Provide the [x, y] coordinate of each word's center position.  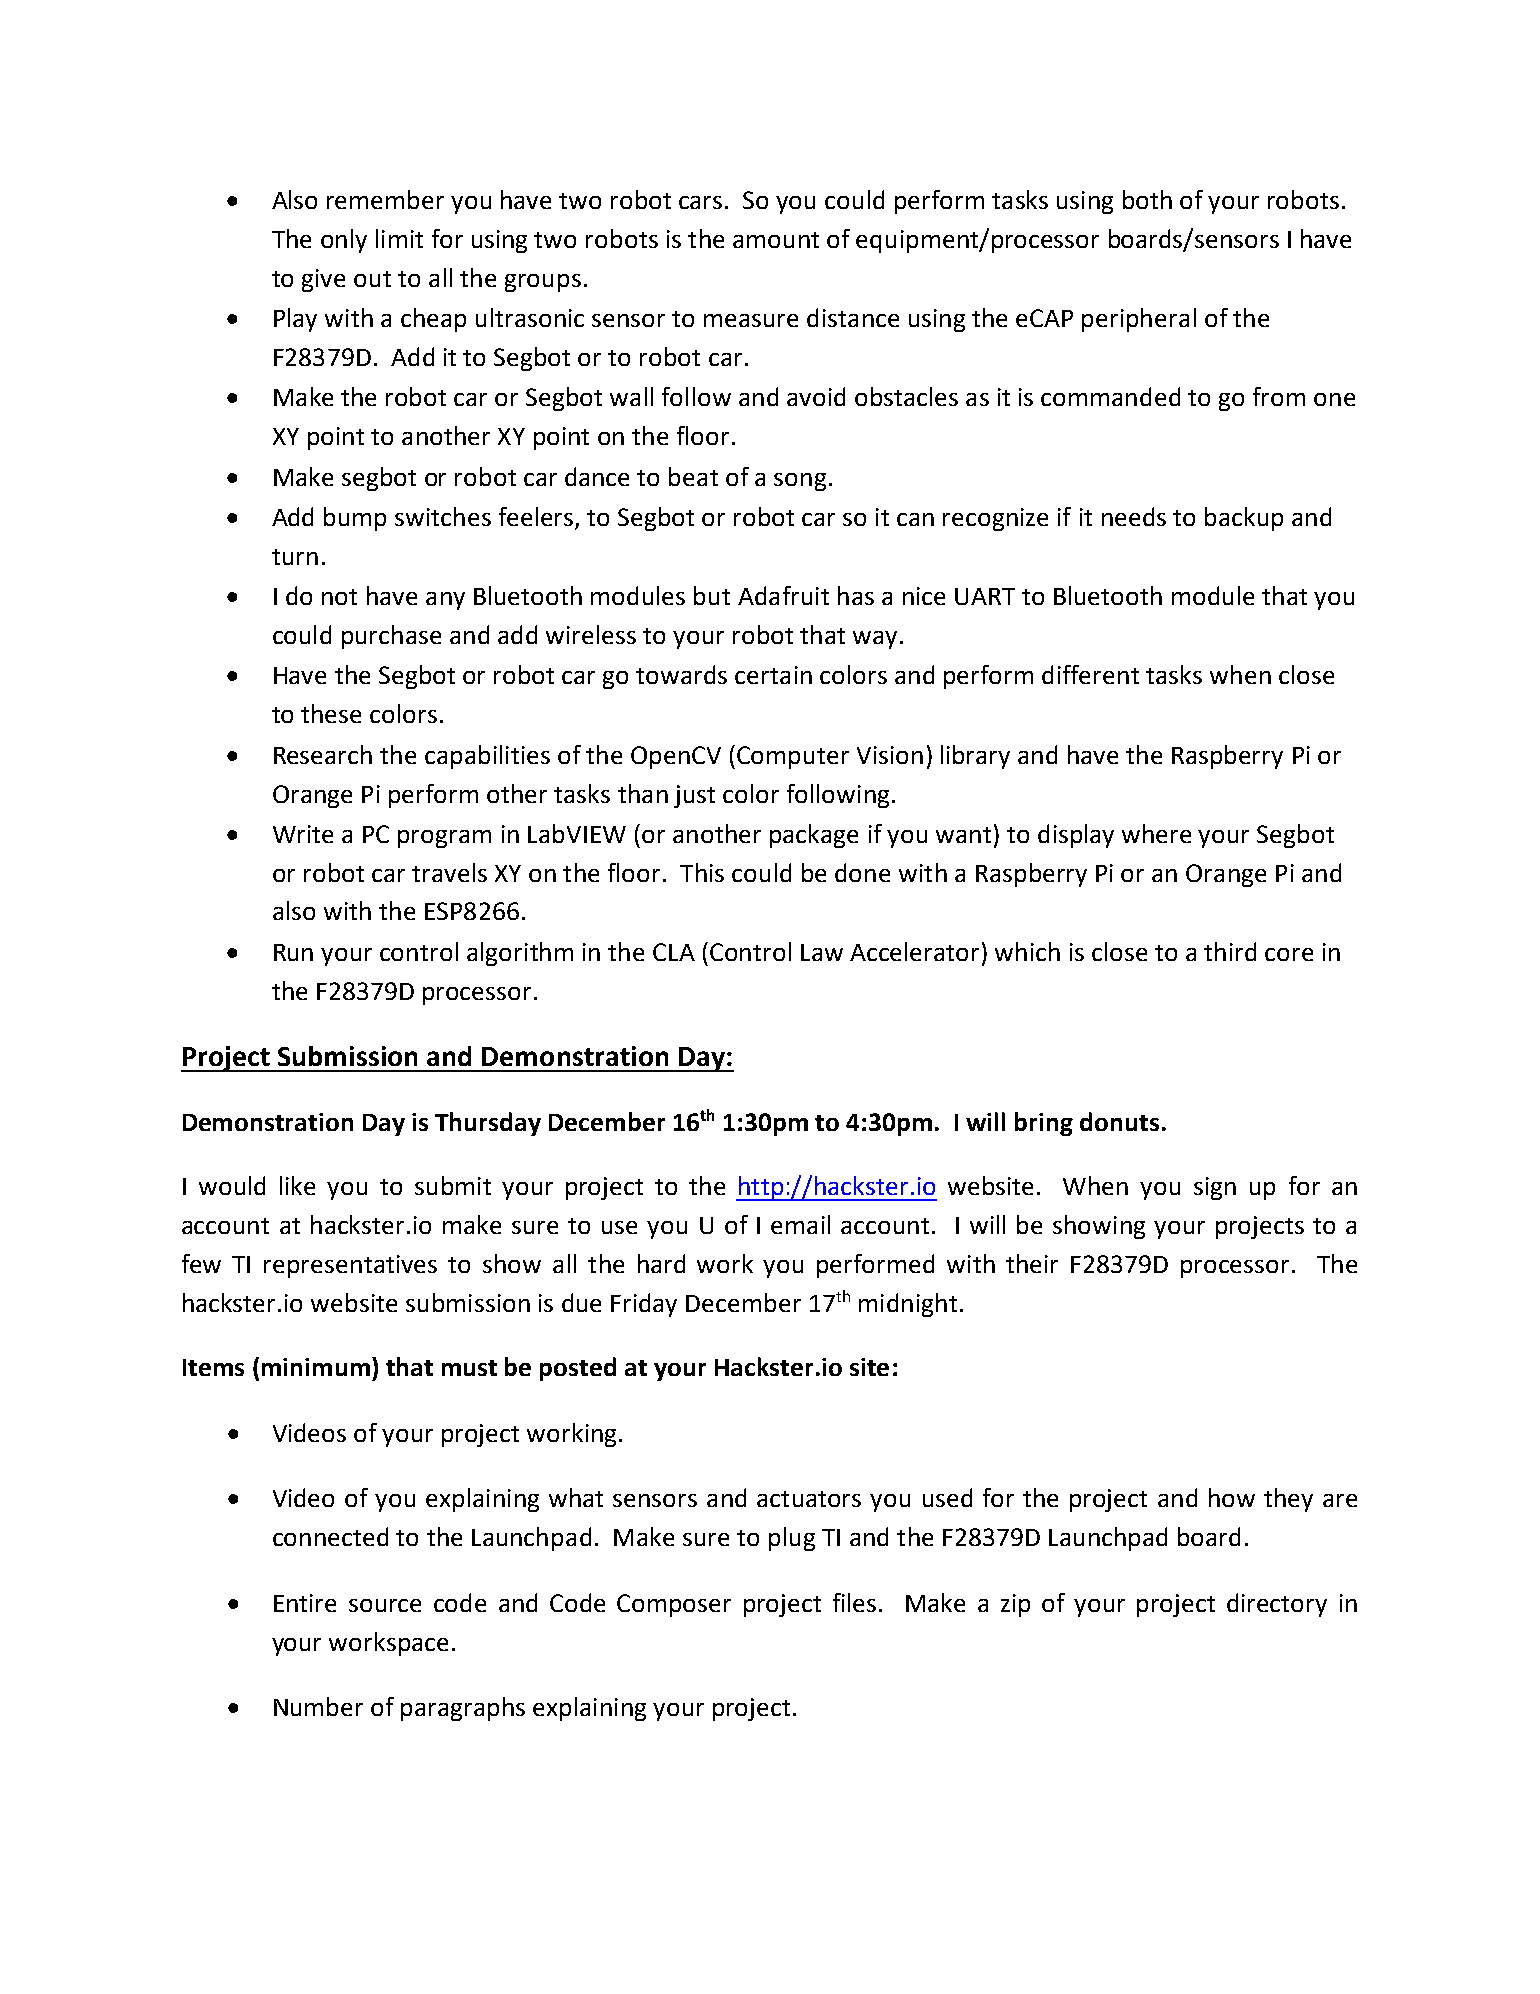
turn [295, 557]
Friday [644, 1305]
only [344, 241]
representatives [350, 1266]
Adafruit [783, 595]
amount [776, 240]
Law [822, 952]
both [1147, 199]
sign [1215, 1188]
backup [1244, 519]
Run [293, 952]
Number [318, 1706]
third [1230, 951]
